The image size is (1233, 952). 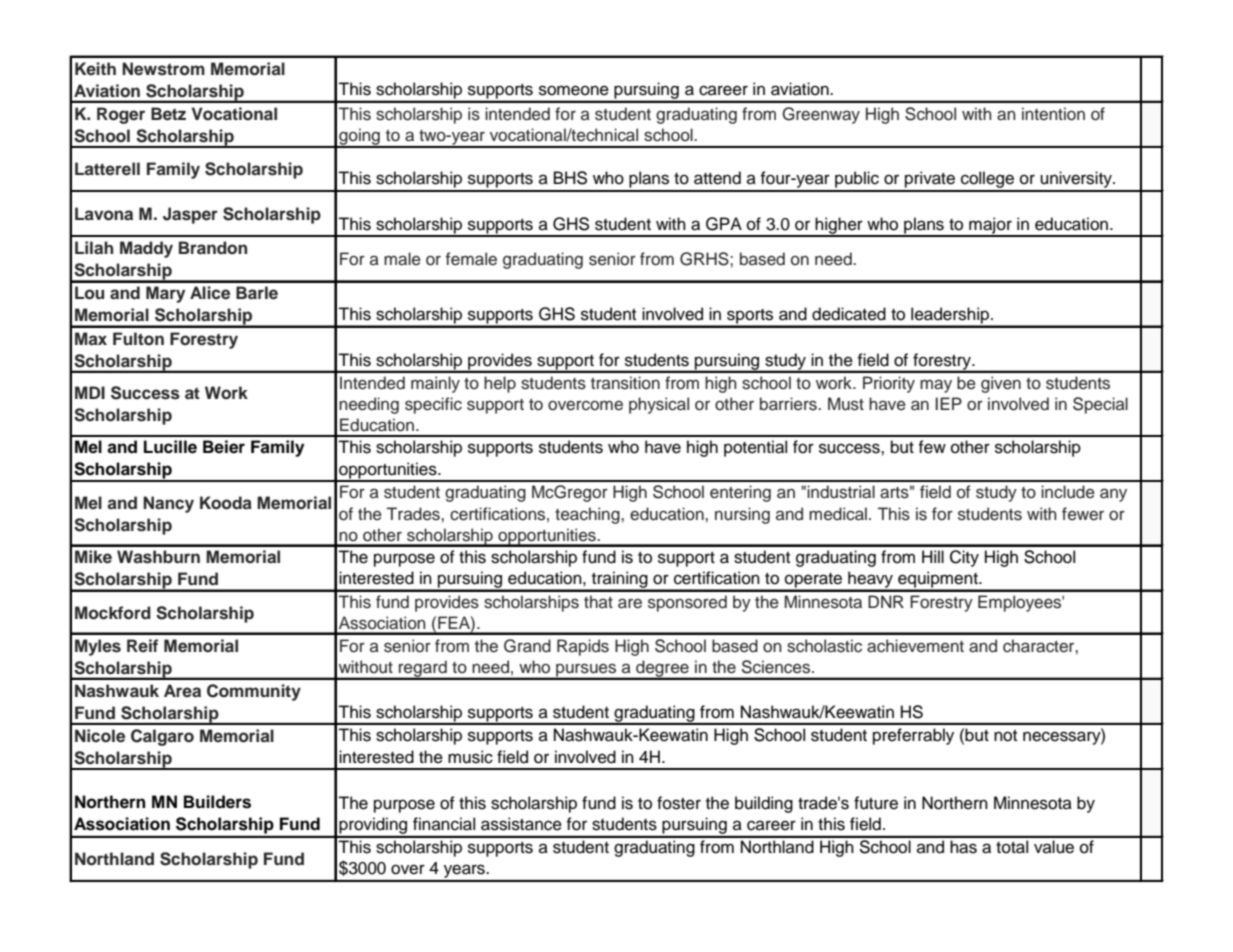 What do you see at coordinates (217, 802) in the page?
I see `Builders` at bounding box center [217, 802].
